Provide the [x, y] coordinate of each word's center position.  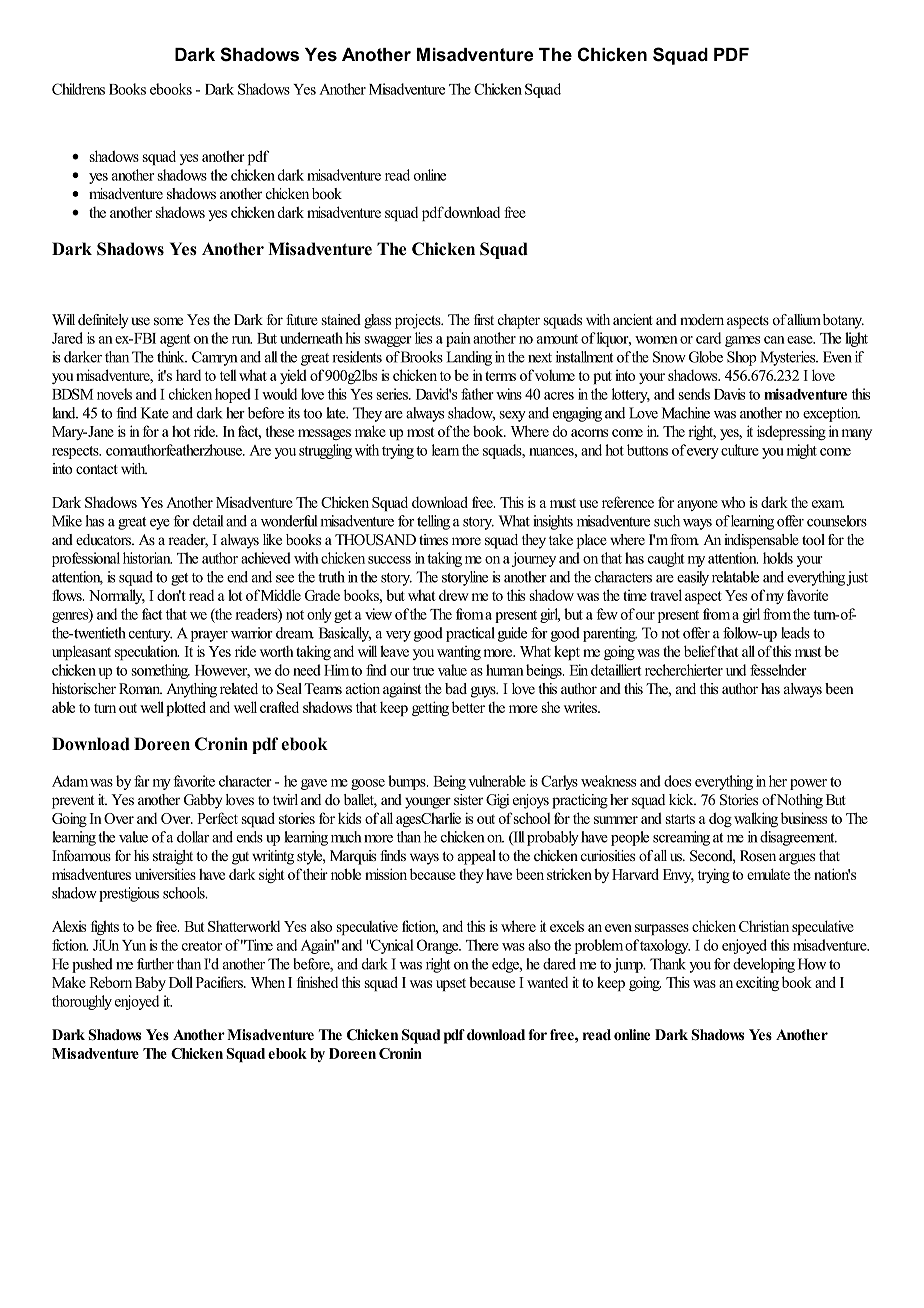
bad [456, 688]
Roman [140, 688]
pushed [92, 965]
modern [702, 319]
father [477, 394]
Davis [729, 394]
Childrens [78, 89]
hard [188, 375]
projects [419, 321]
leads [795, 633]
